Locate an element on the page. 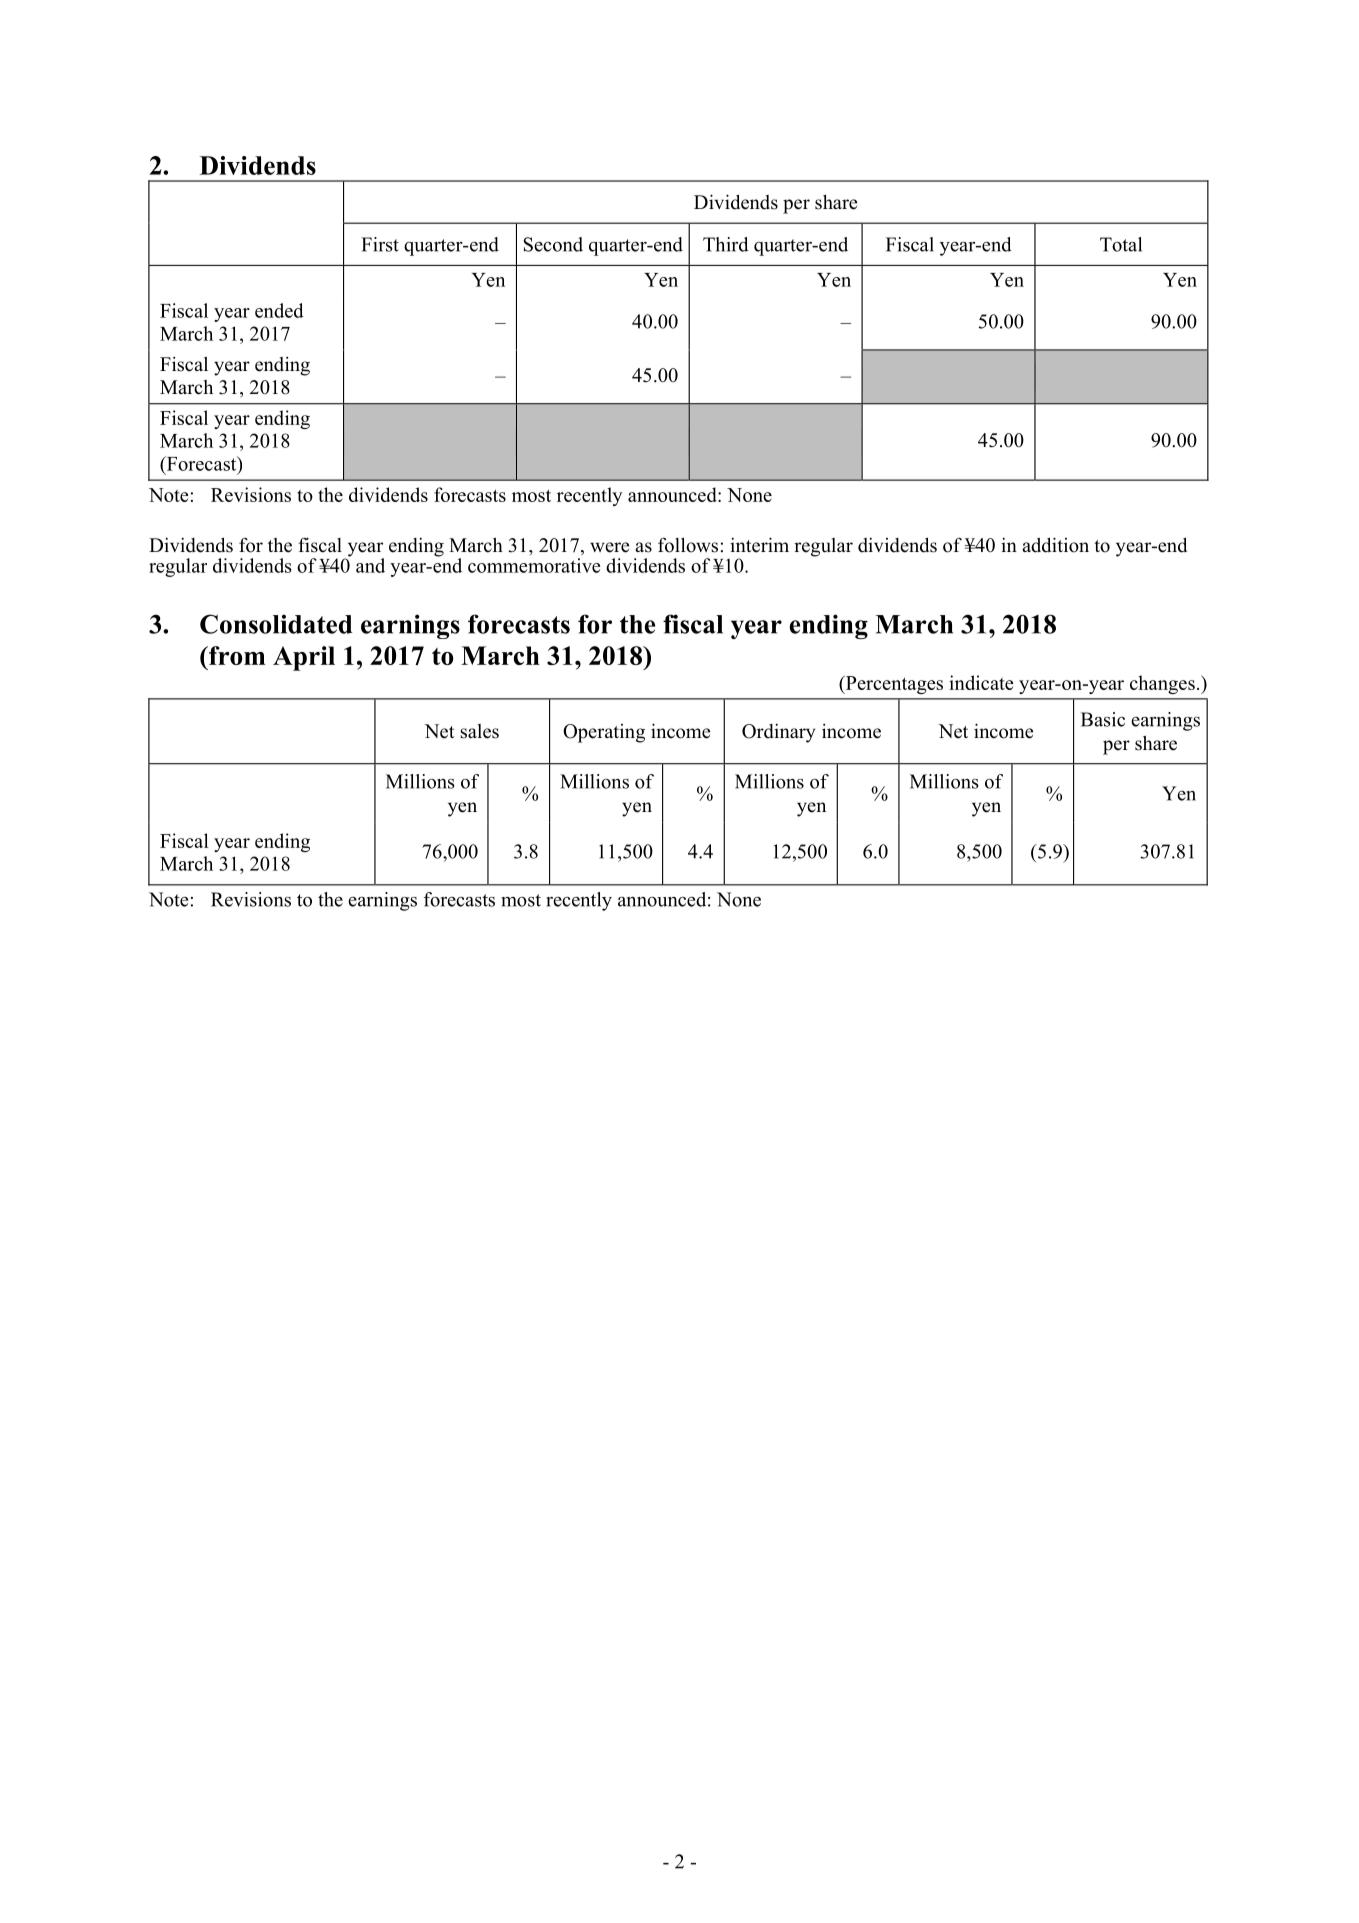  and is located at coordinates (370, 565).
